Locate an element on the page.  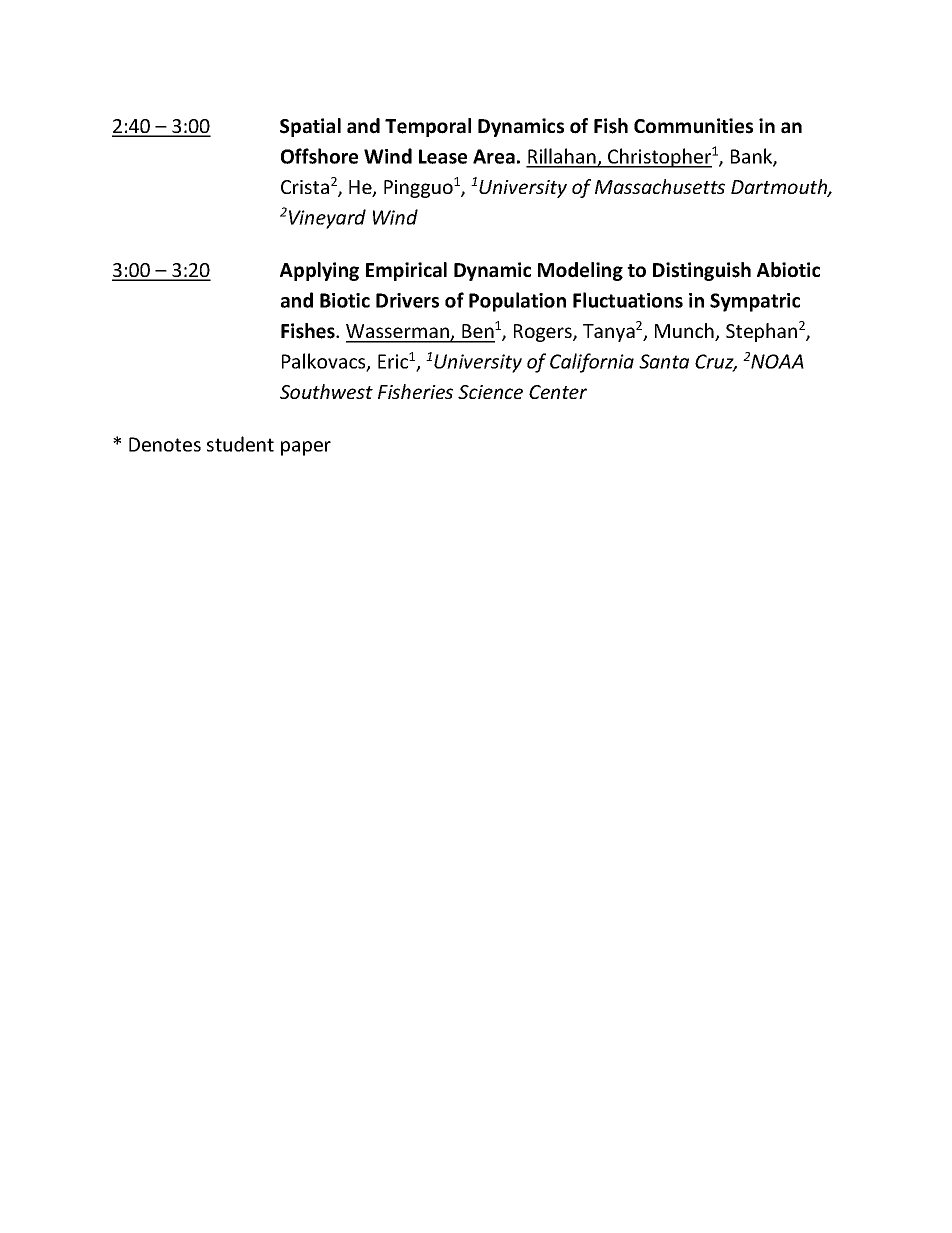
Massachusetts is located at coordinates (660, 186).
